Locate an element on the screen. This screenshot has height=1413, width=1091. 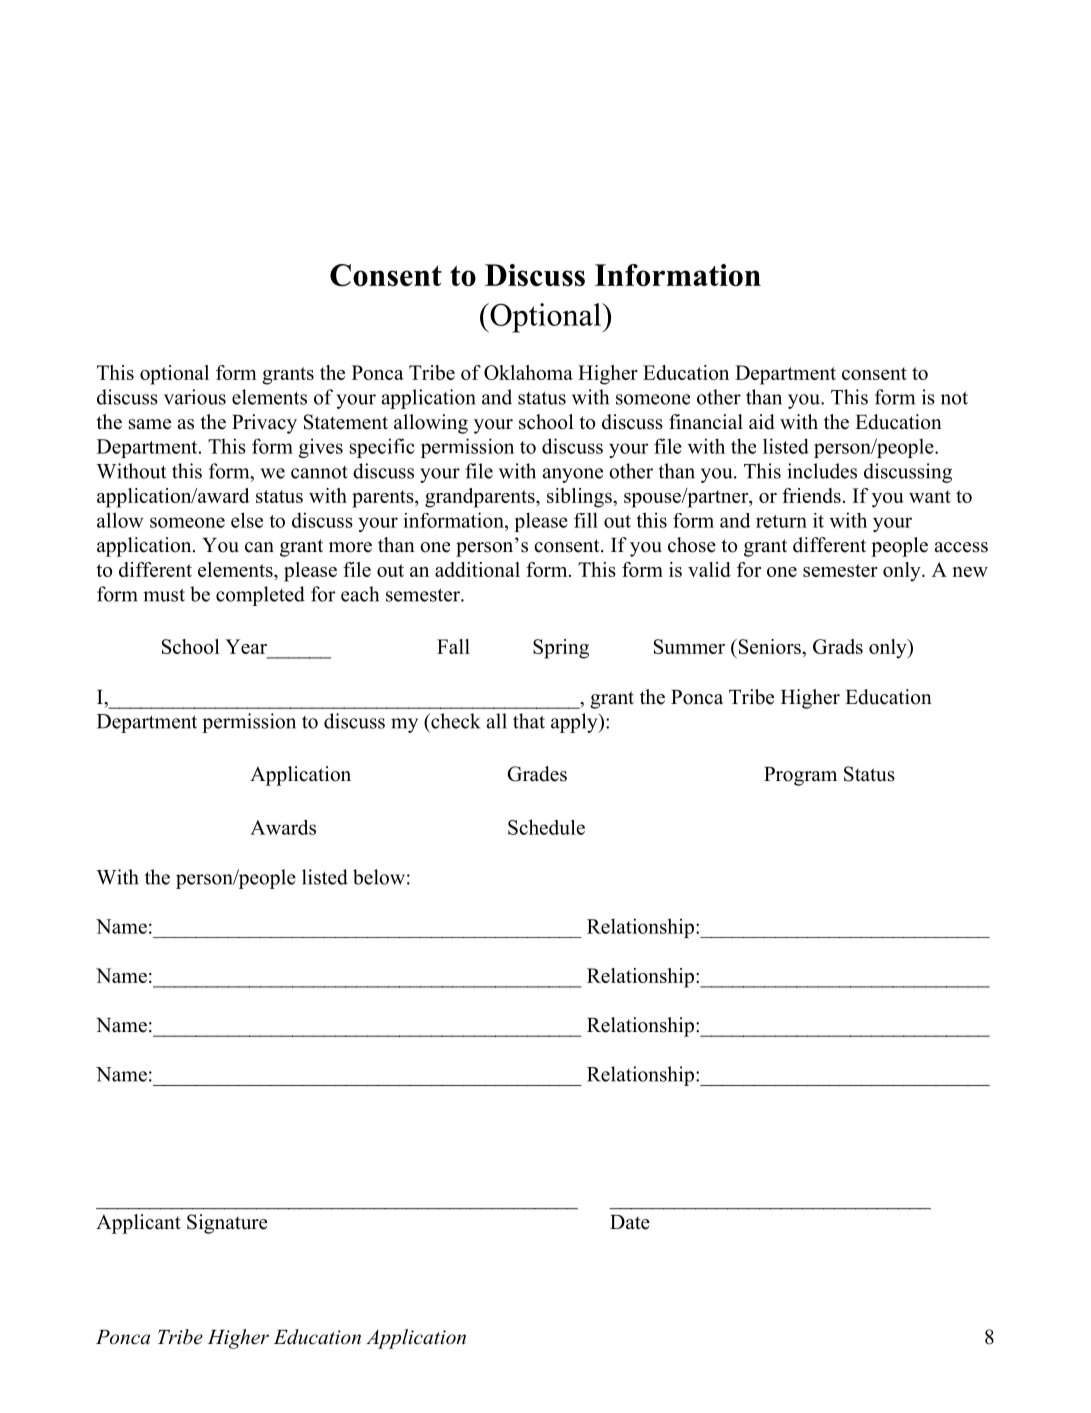
Program is located at coordinates (800, 776).
